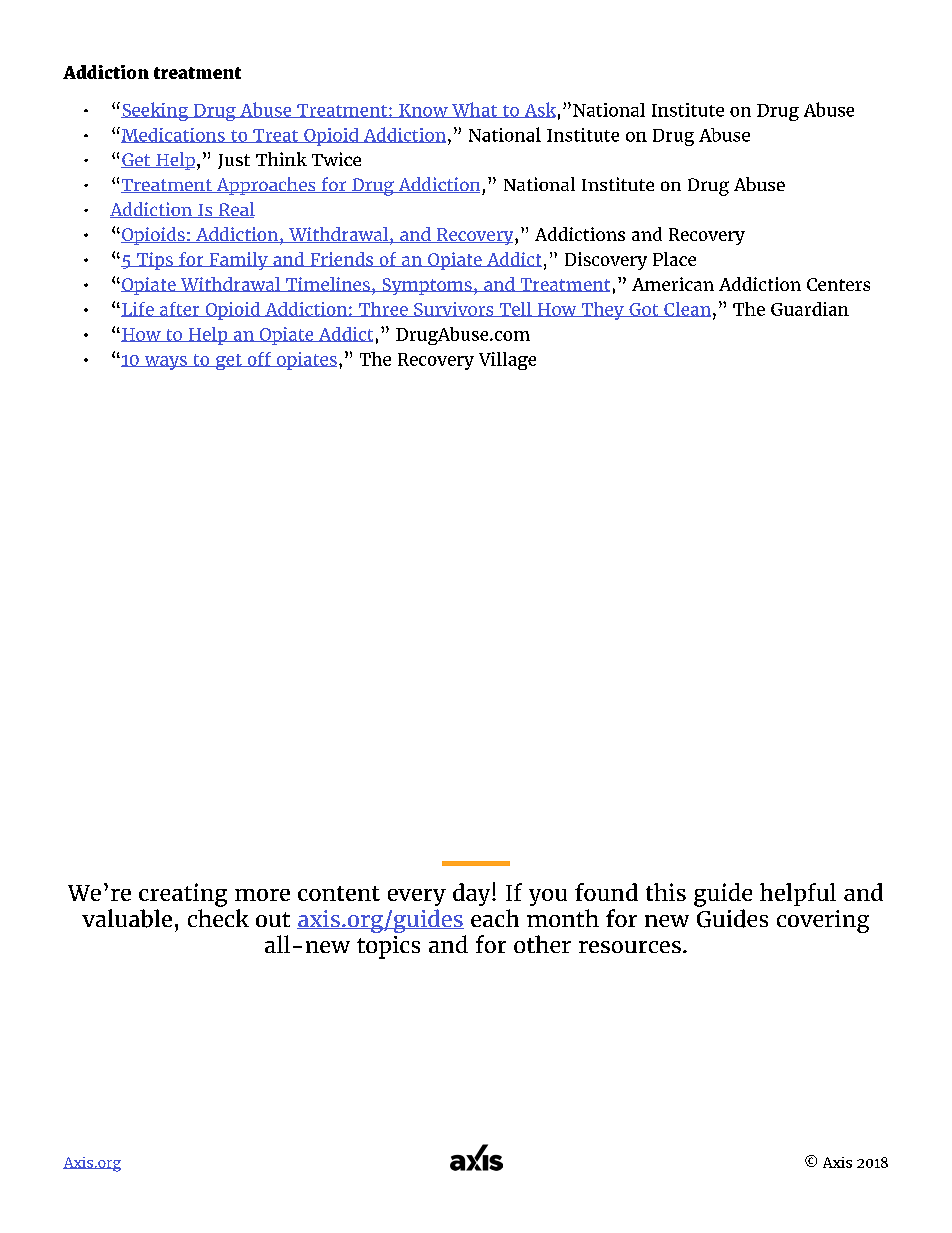 This screenshot has width=952, height=1233. What do you see at coordinates (495, 918) in the screenshot?
I see `each` at bounding box center [495, 918].
